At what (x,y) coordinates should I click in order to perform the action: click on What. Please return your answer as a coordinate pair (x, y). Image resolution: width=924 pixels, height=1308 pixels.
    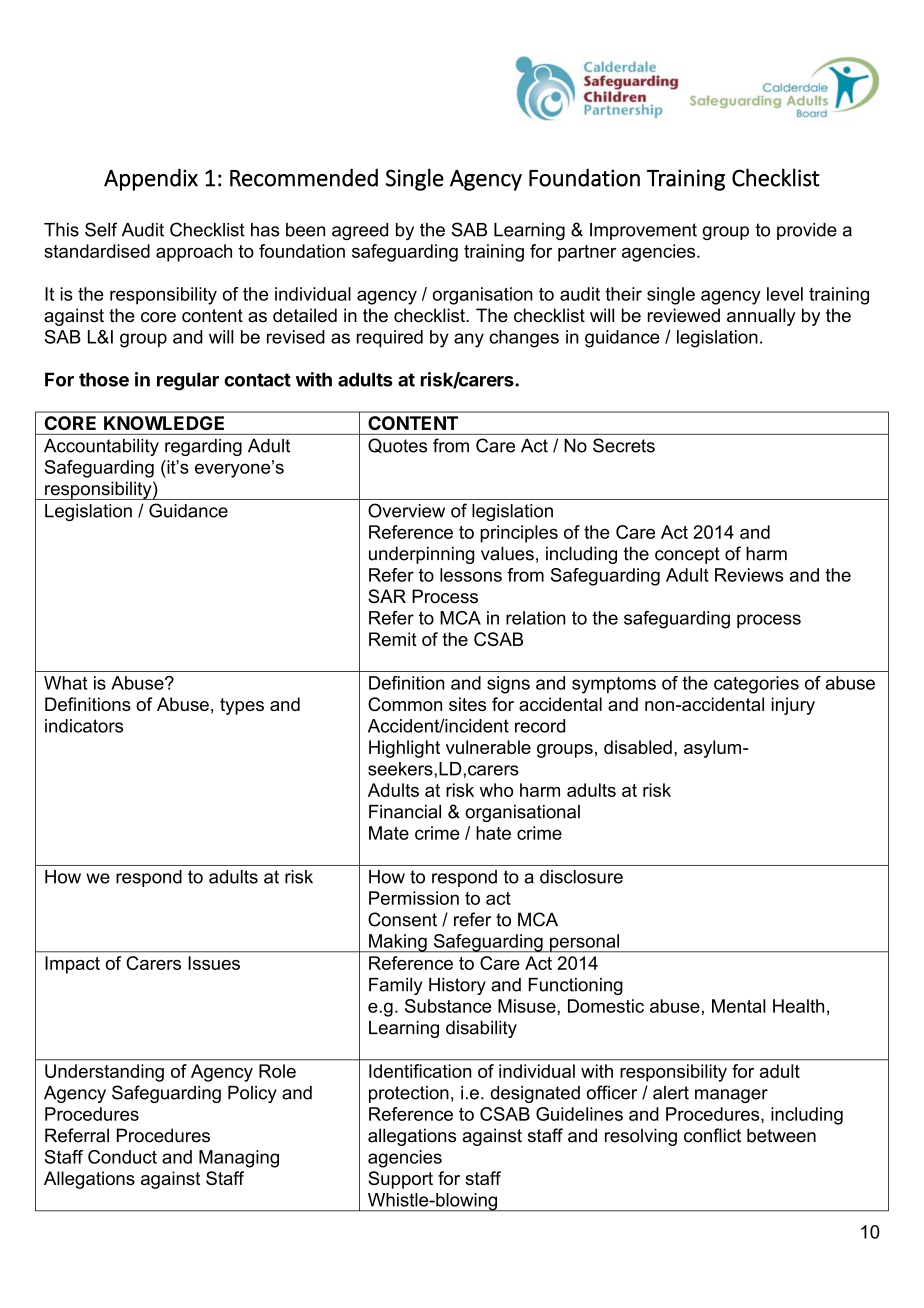
    Looking at the image, I should click on (65, 683).
